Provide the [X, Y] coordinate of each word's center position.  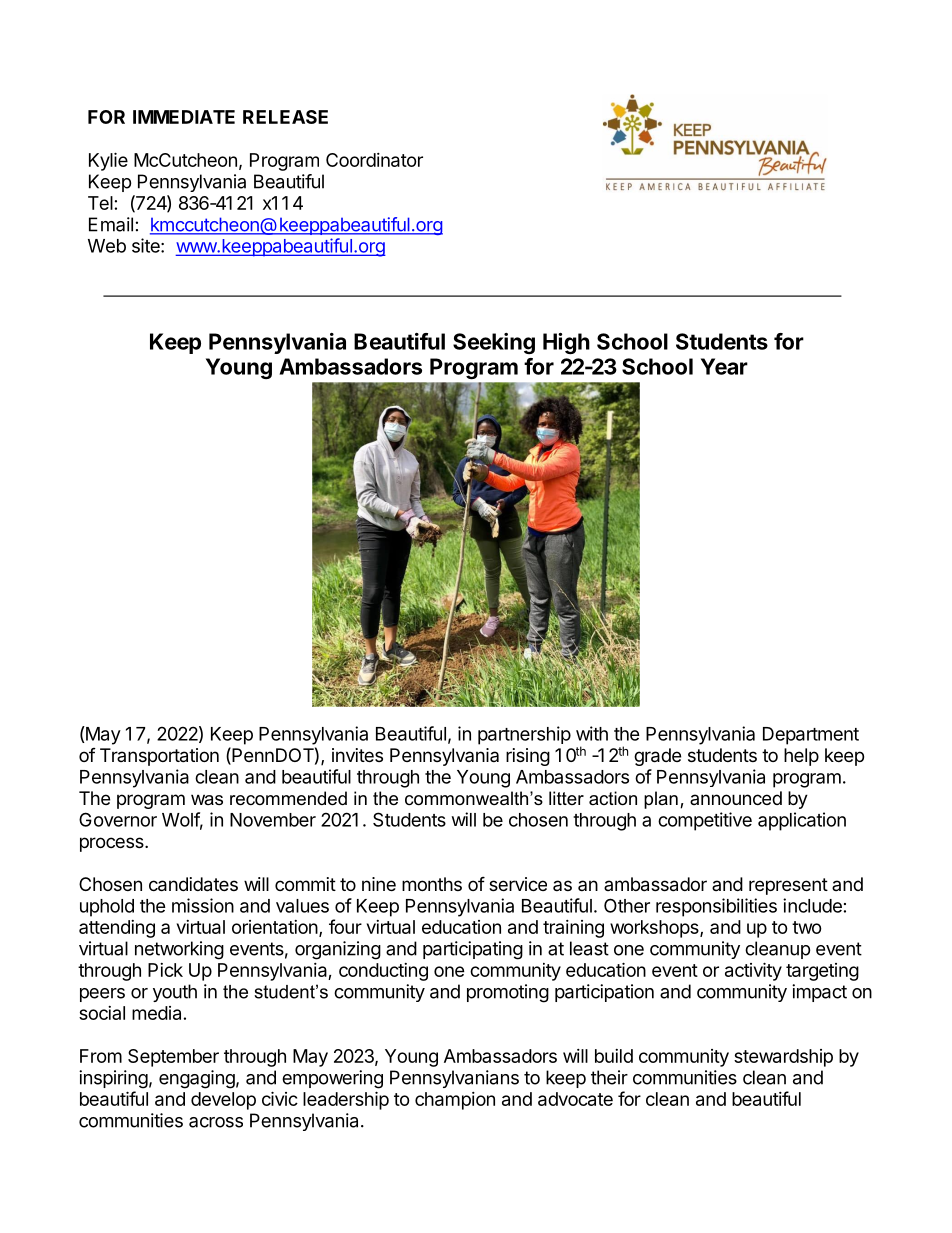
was [207, 799]
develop [223, 1101]
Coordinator [374, 160]
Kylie [108, 161]
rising [528, 757]
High [566, 343]
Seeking [494, 343]
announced [736, 798]
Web [107, 246]
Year [724, 366]
